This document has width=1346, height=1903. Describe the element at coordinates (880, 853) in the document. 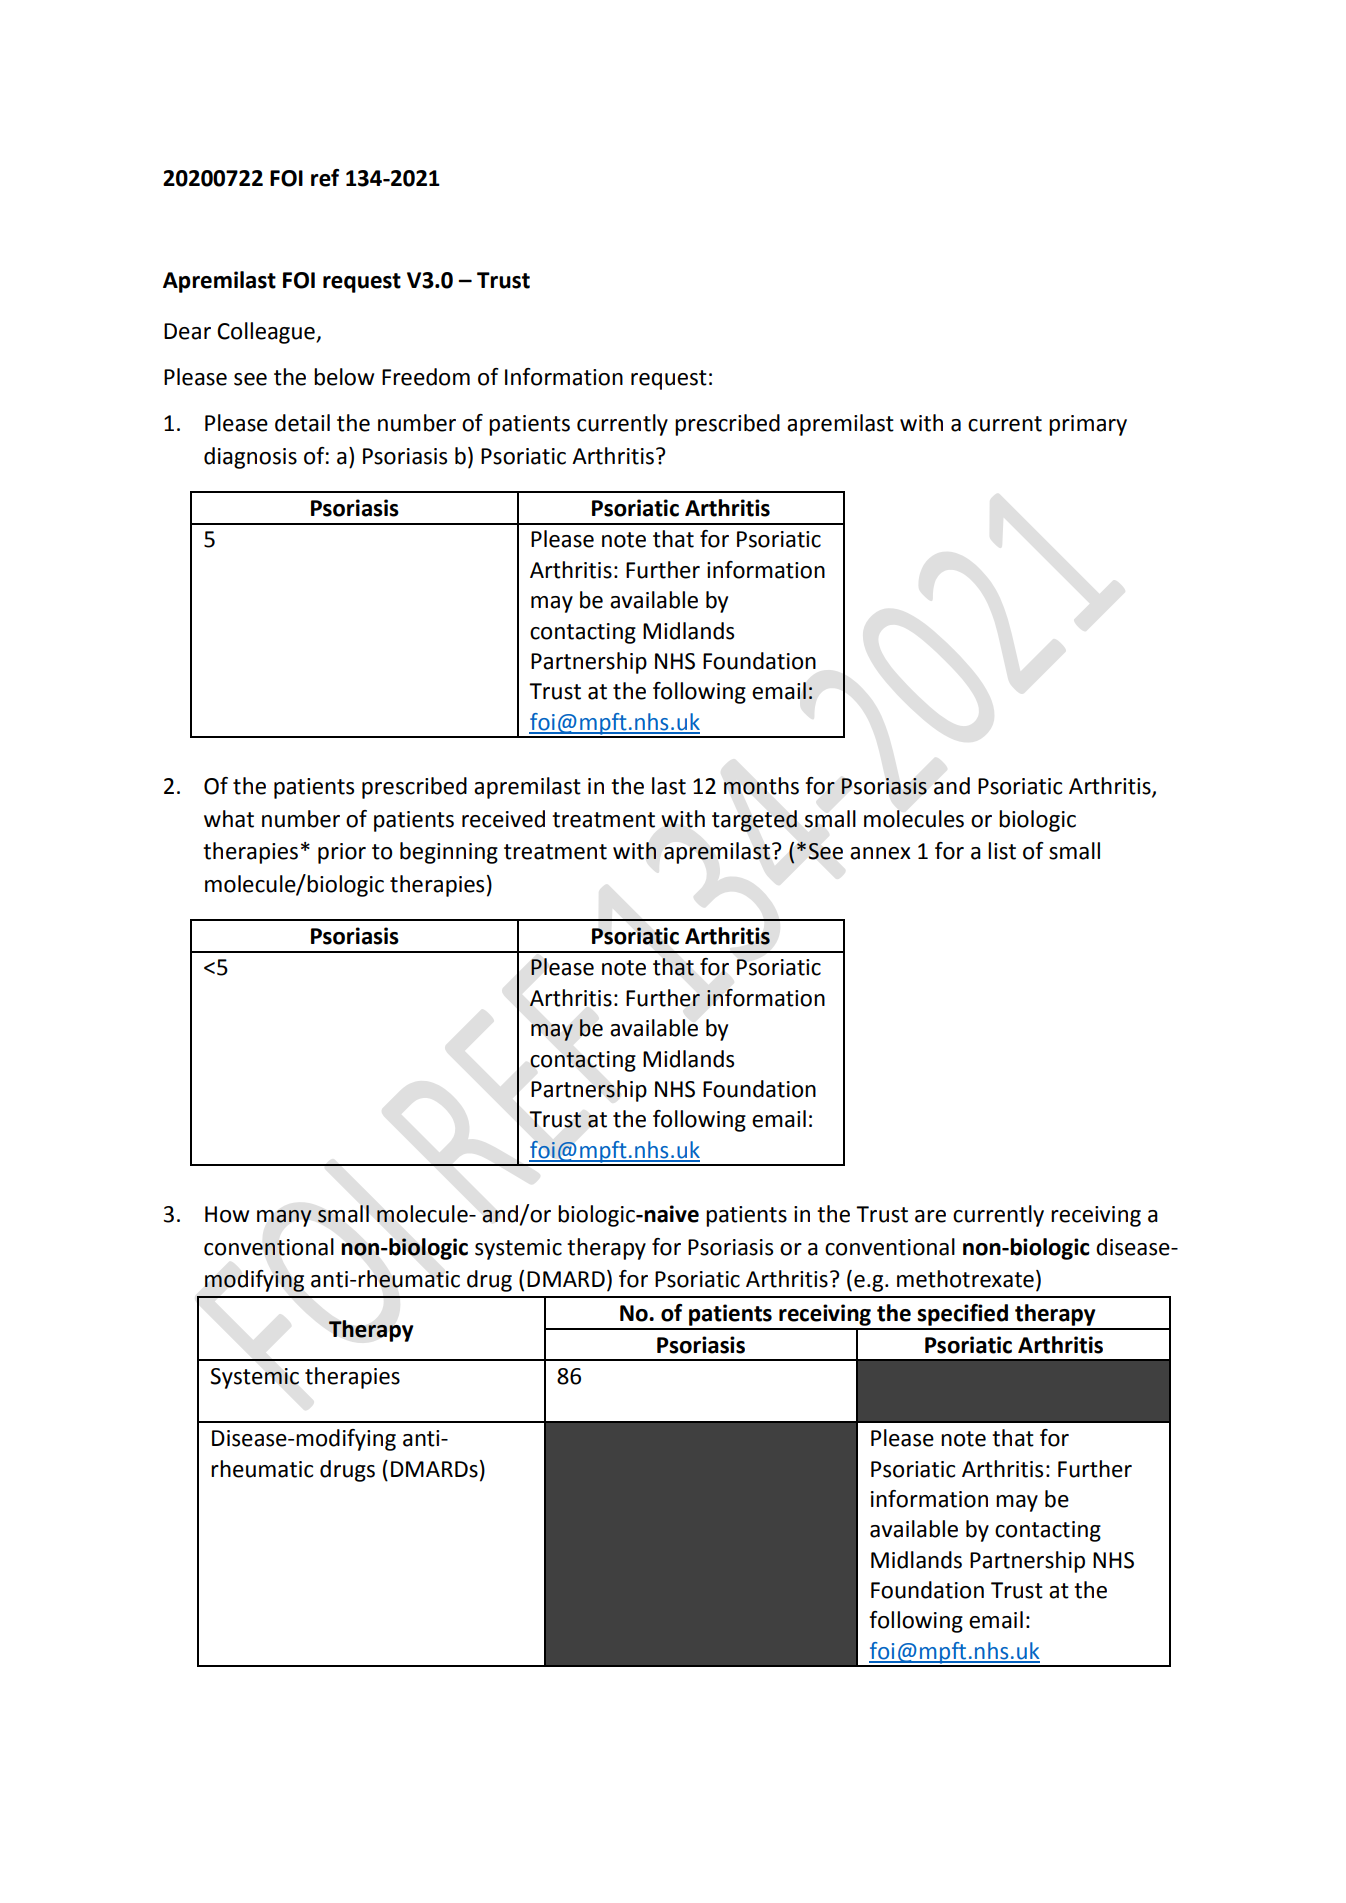

I see `annex` at that location.
